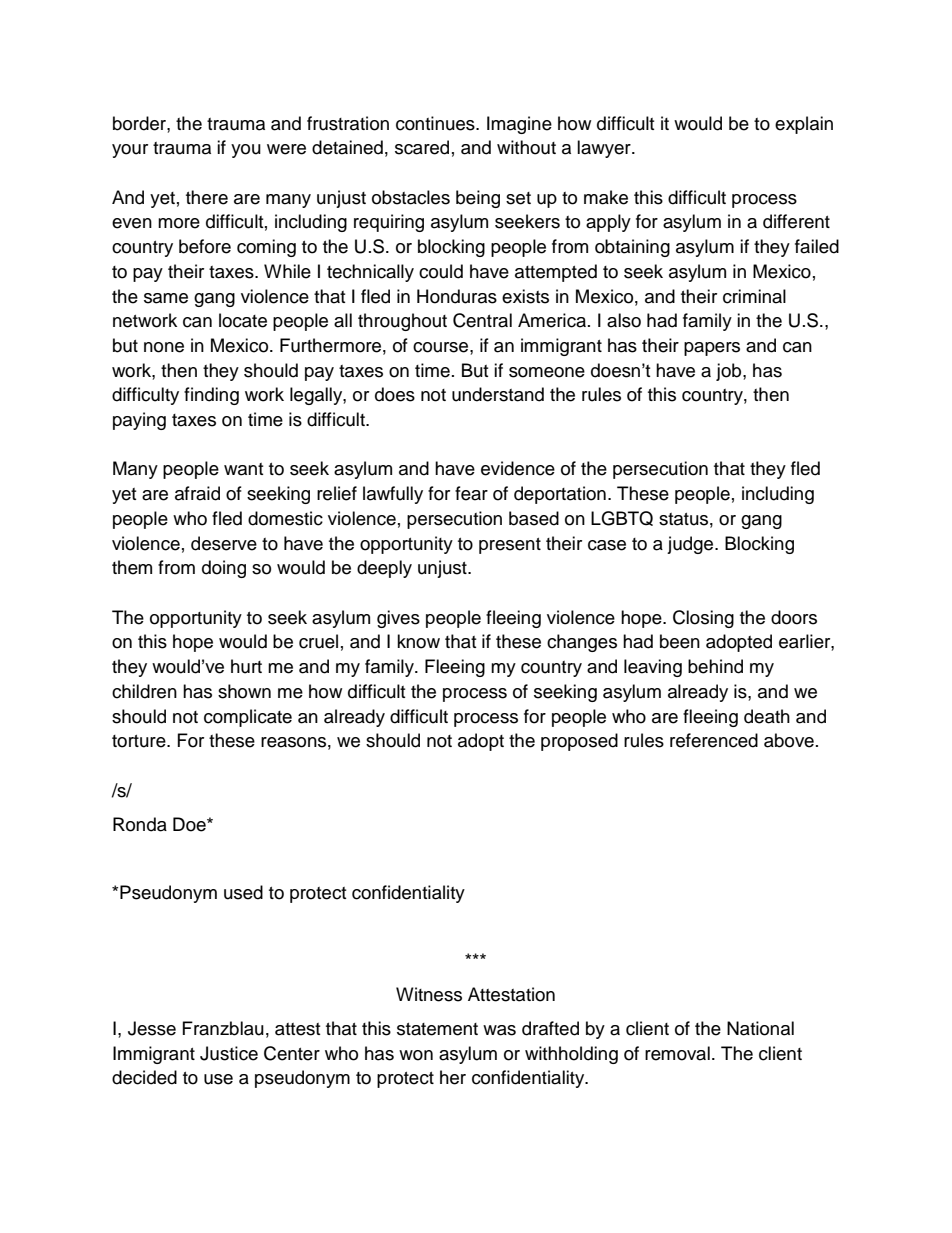  I want to click on scared, so click(422, 147).
